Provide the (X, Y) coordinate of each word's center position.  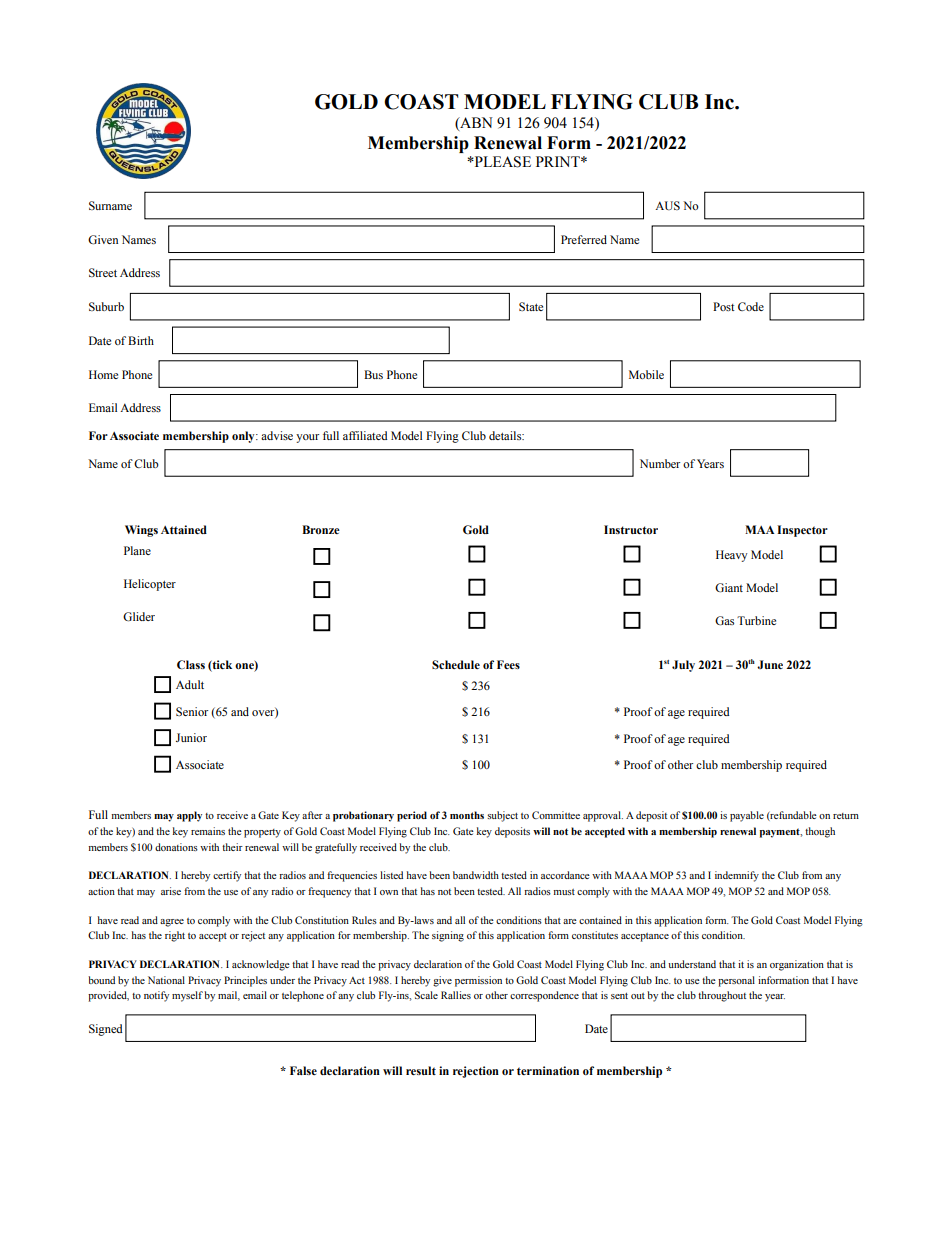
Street (103, 272)
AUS (667, 206)
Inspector (802, 531)
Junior (191, 737)
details (506, 435)
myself (187, 996)
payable (747, 816)
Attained (184, 529)
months (467, 815)
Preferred (584, 239)
